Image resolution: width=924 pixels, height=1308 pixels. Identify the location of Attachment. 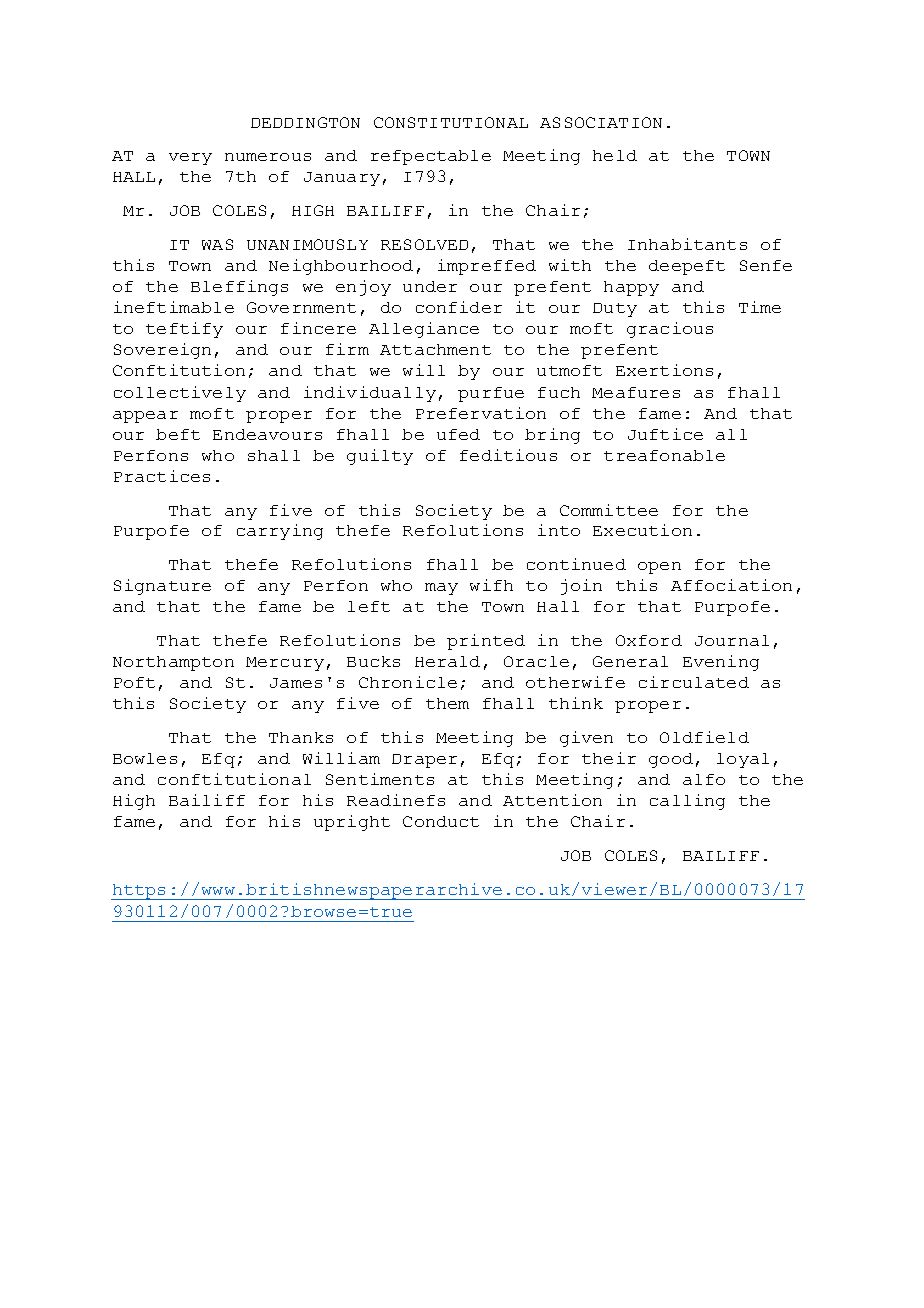
(435, 349).
